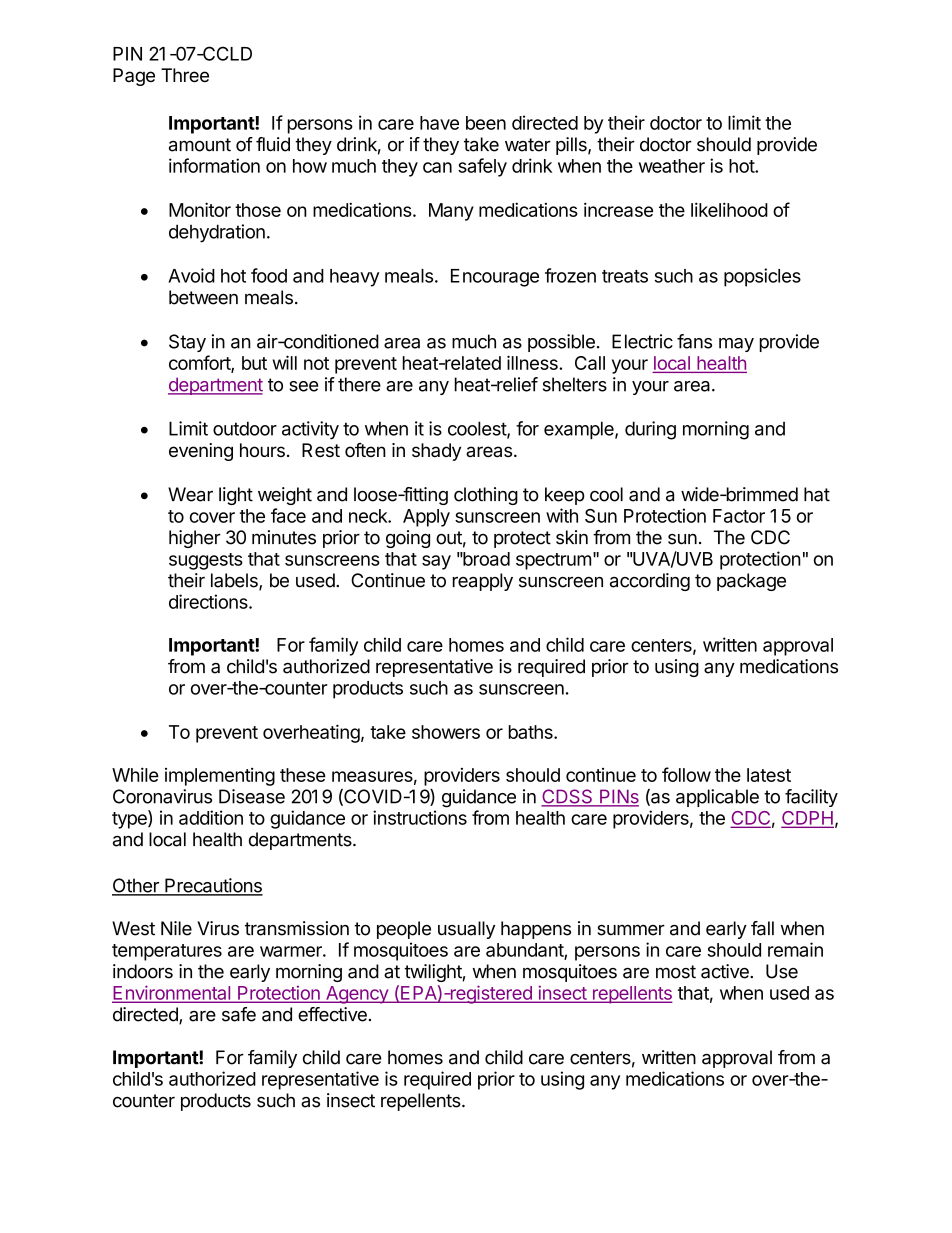  I want to click on say, so click(436, 562).
